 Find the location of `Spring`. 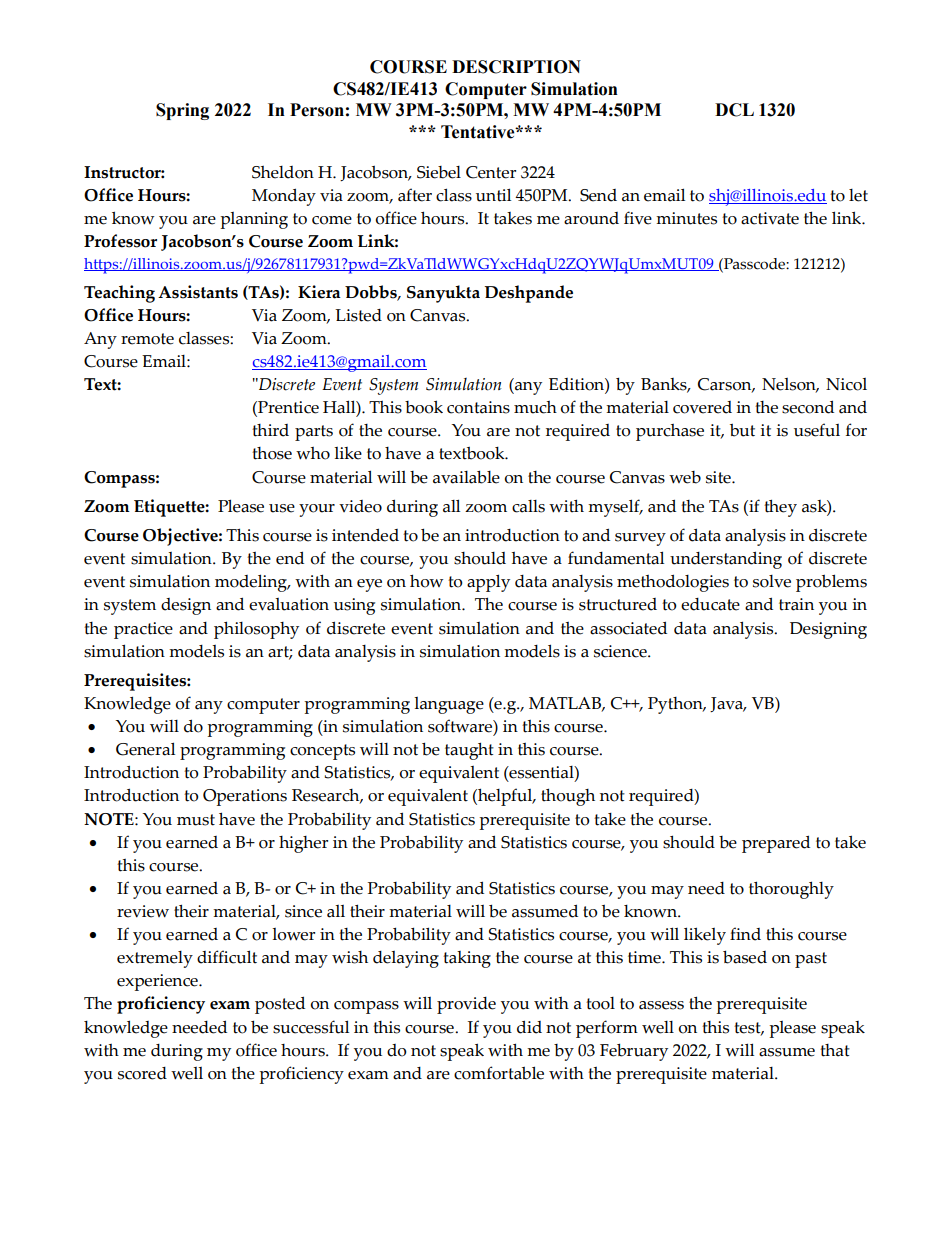

Spring is located at coordinates (182, 111).
